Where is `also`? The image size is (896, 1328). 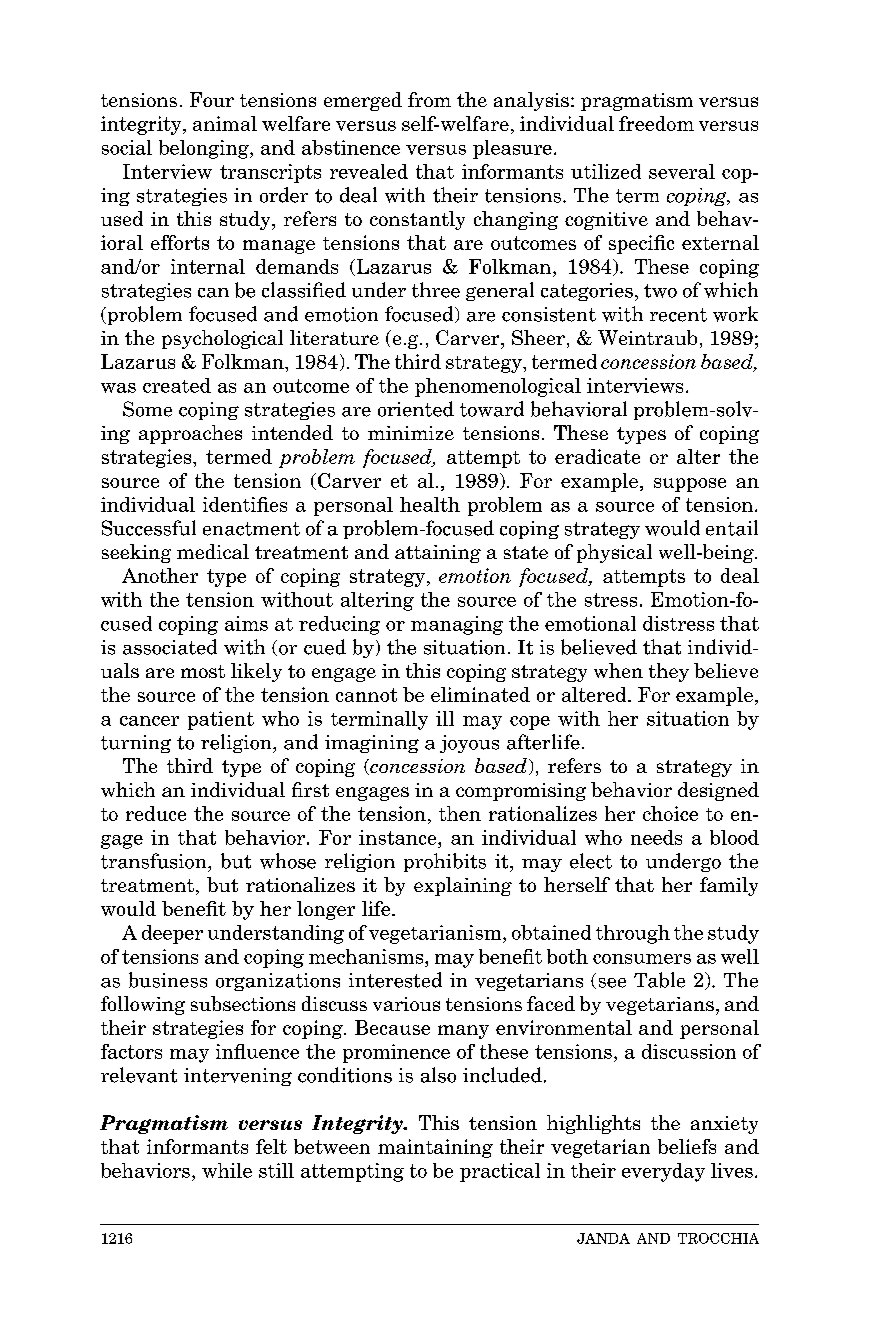 also is located at coordinates (438, 1075).
